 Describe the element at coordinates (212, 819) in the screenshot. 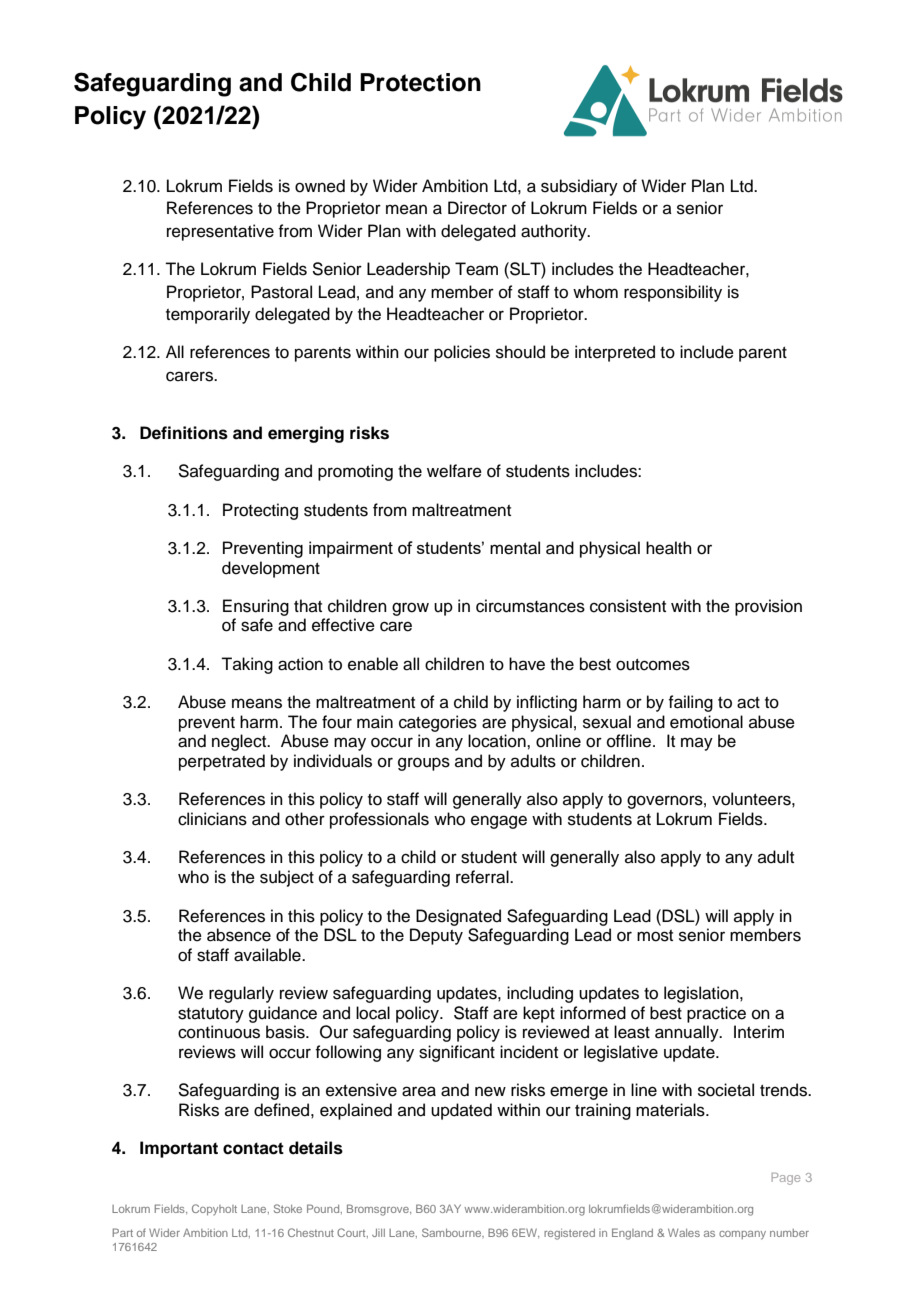

I see `clinicians` at that location.
